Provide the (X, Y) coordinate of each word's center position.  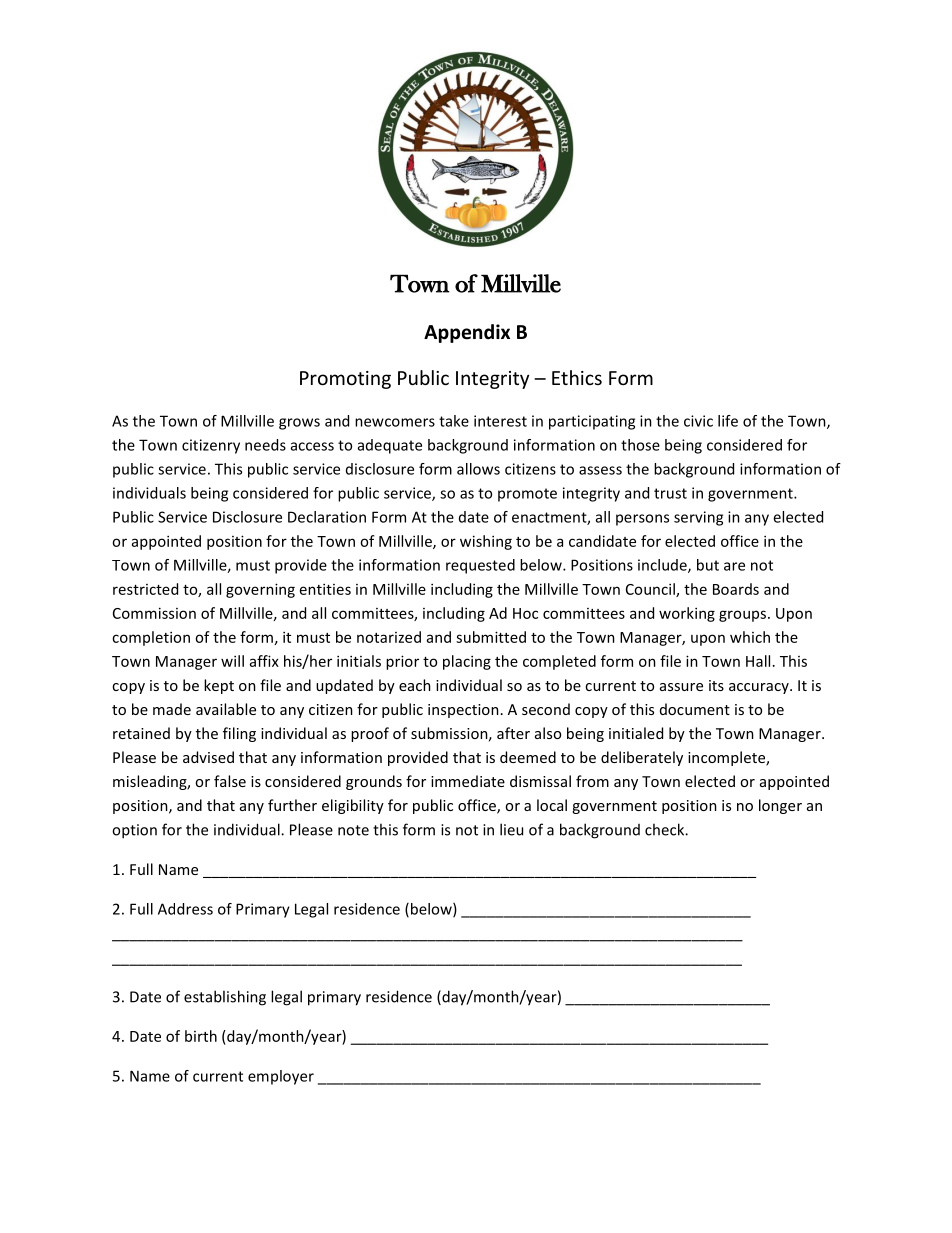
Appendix (467, 333)
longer (780, 806)
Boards (736, 589)
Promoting (345, 380)
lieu (511, 829)
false (230, 781)
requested (480, 566)
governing (260, 590)
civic (698, 421)
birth (201, 1036)
